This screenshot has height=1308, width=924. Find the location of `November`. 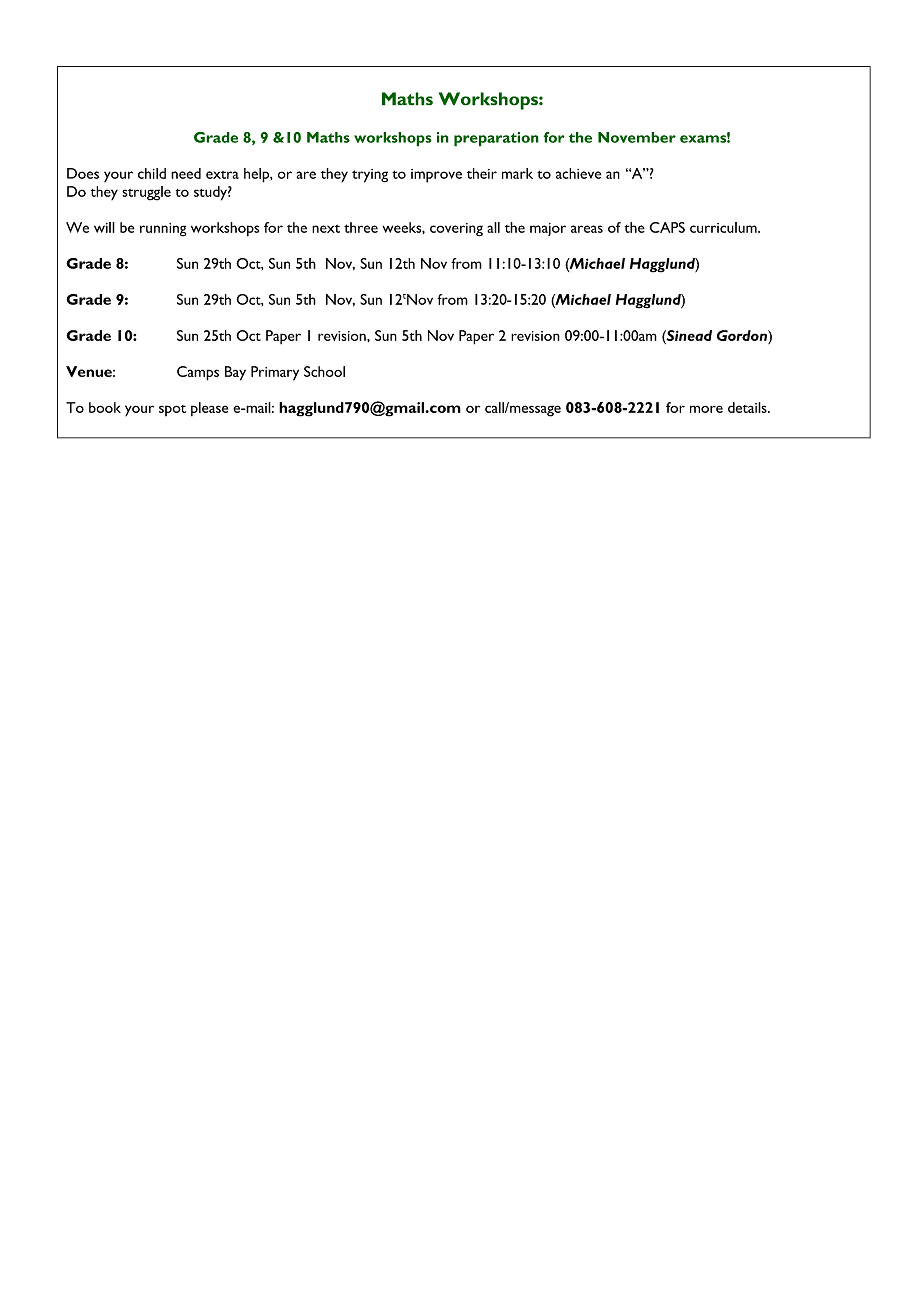

November is located at coordinates (637, 137).
